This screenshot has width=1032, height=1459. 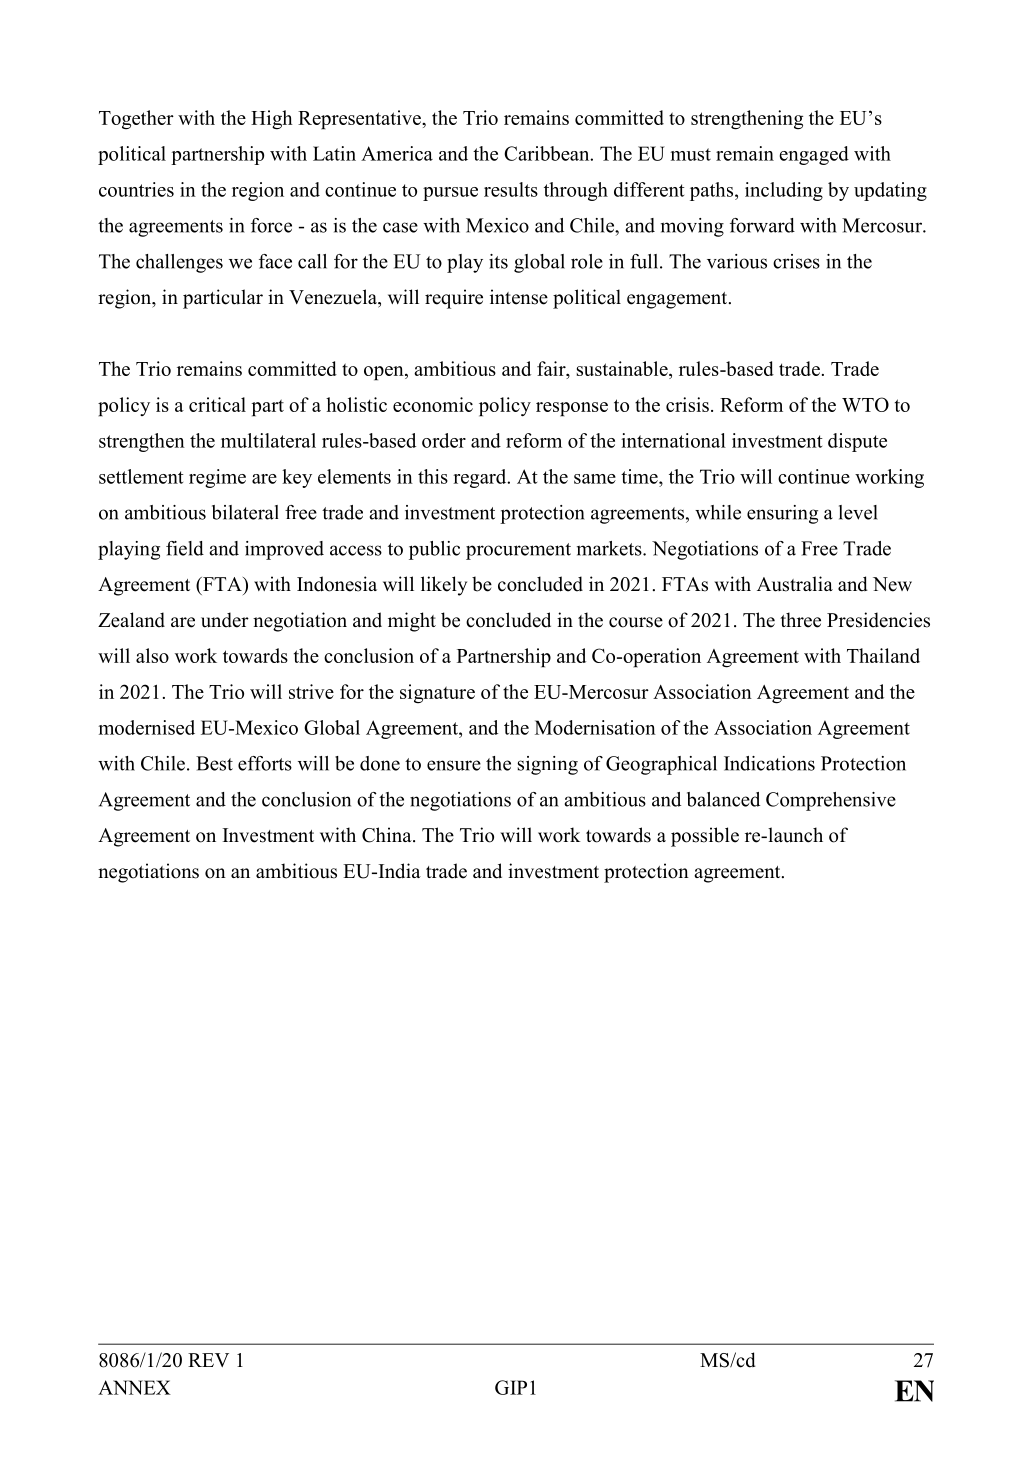 I want to click on engaged, so click(x=814, y=155).
